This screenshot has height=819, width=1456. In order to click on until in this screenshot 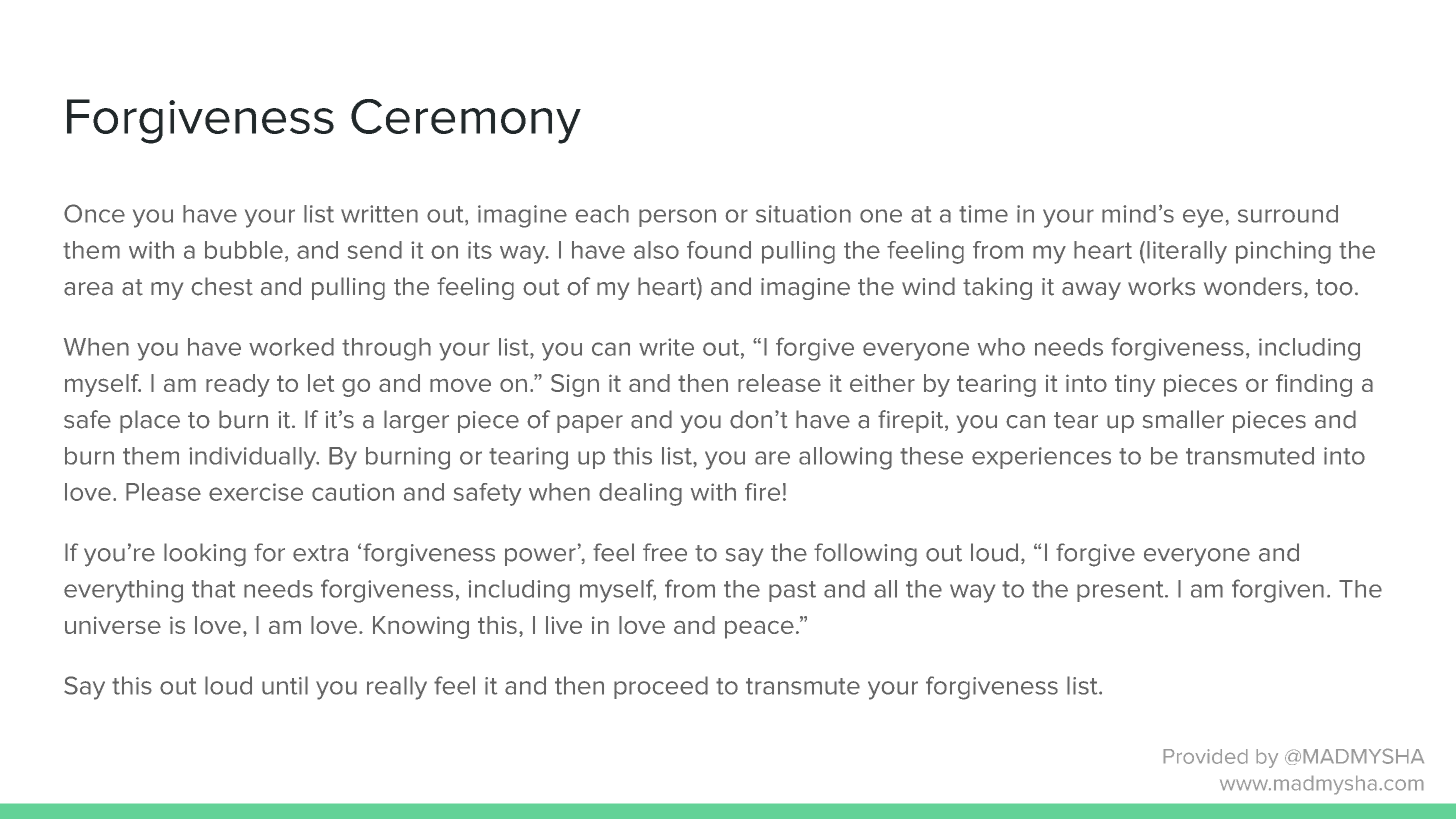, I will do `click(285, 685)`.
